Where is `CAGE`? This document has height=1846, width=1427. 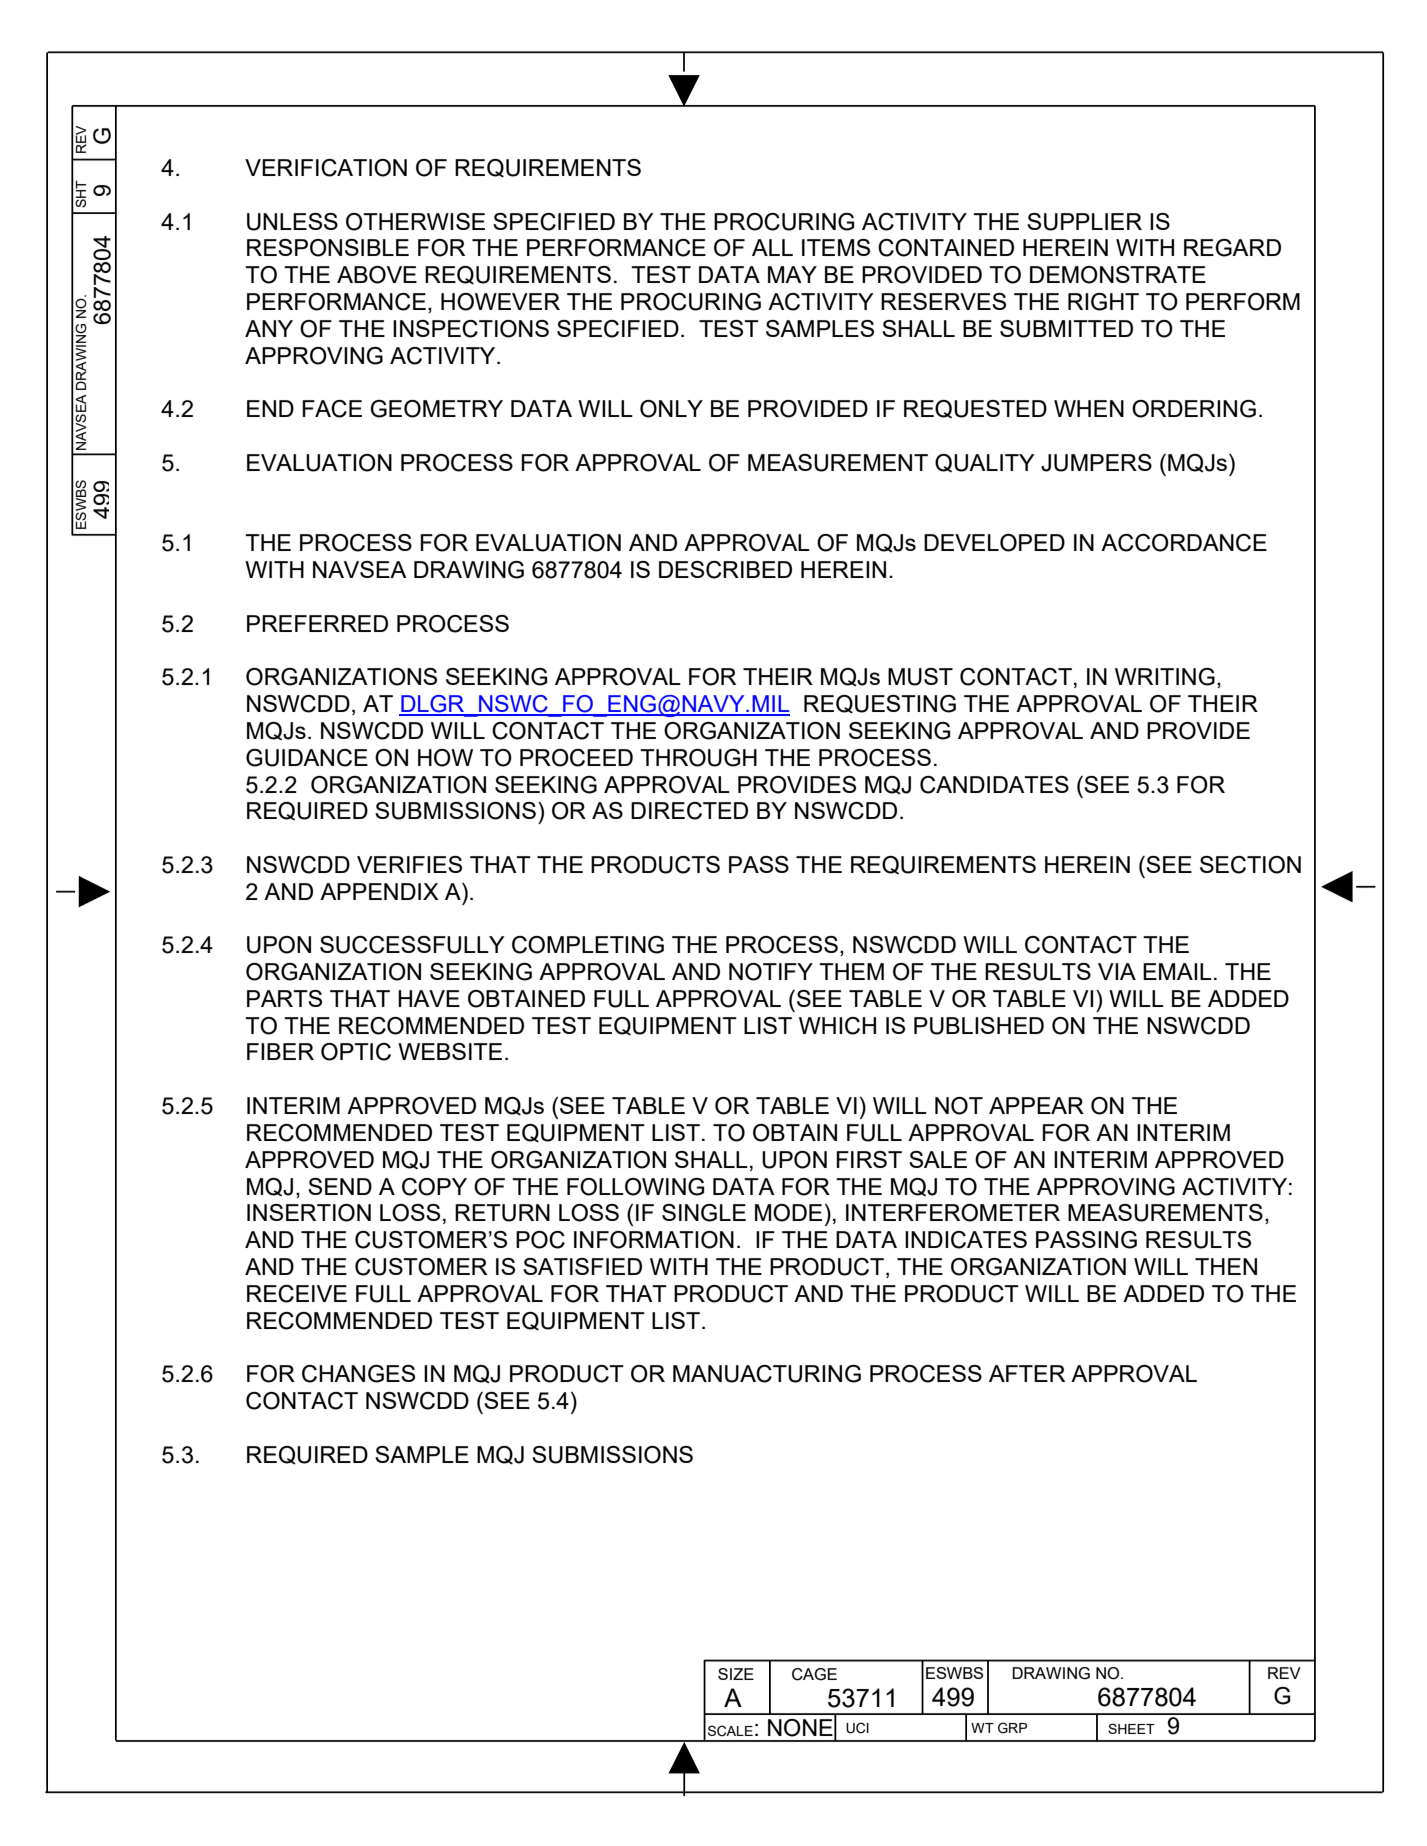
CAGE is located at coordinates (814, 1674).
